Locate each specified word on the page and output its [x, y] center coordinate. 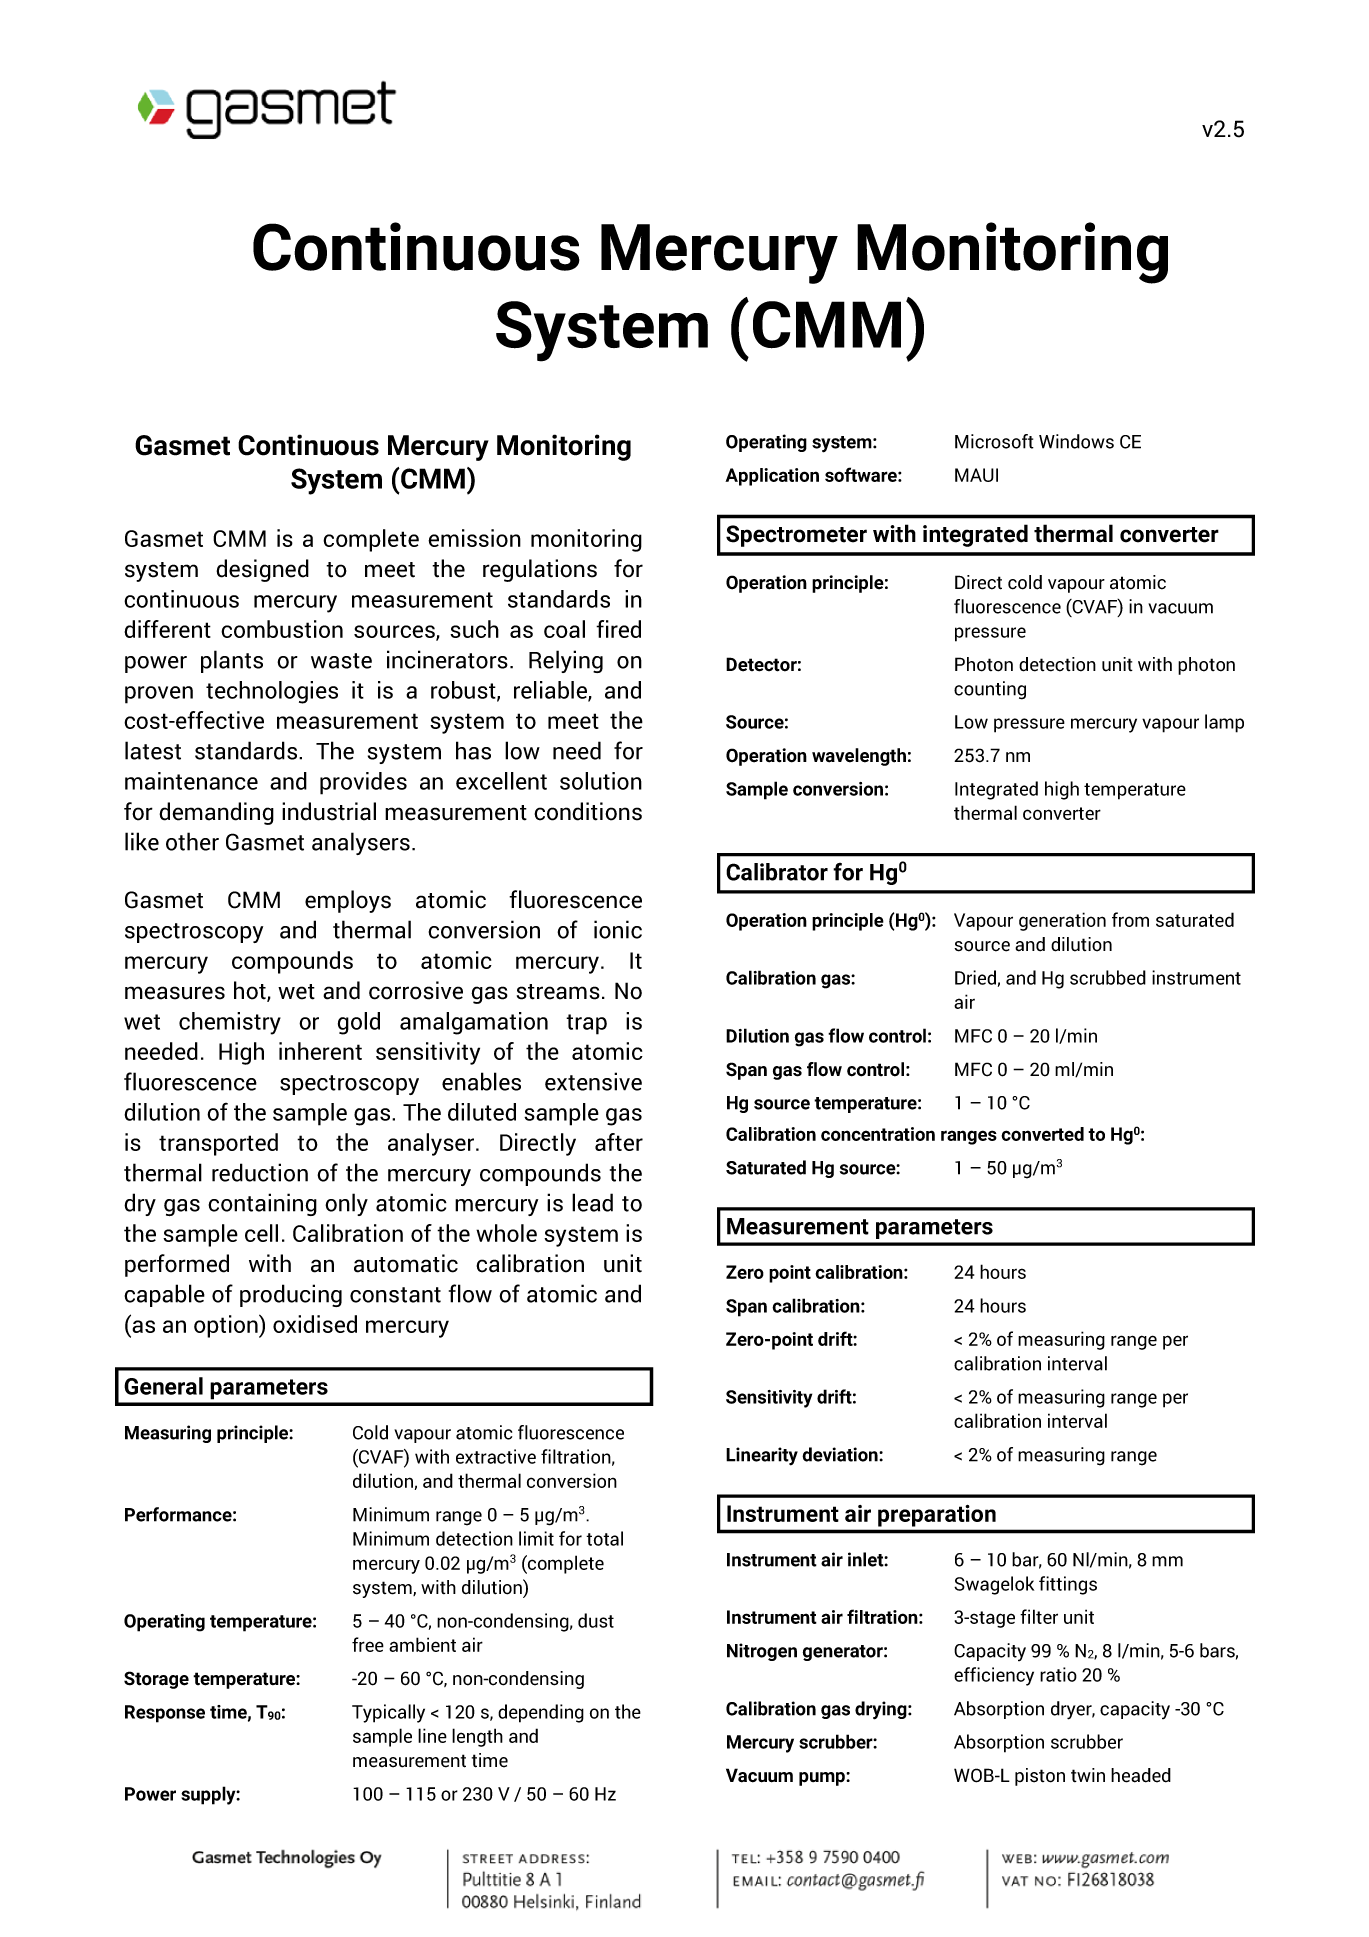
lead [592, 1202]
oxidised [315, 1324]
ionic [618, 929]
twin [1088, 1775]
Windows [1076, 441]
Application [772, 477]
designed [262, 570]
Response [165, 1714]
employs [348, 901]
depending [541, 1713]
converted [1042, 1134]
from [1130, 919]
